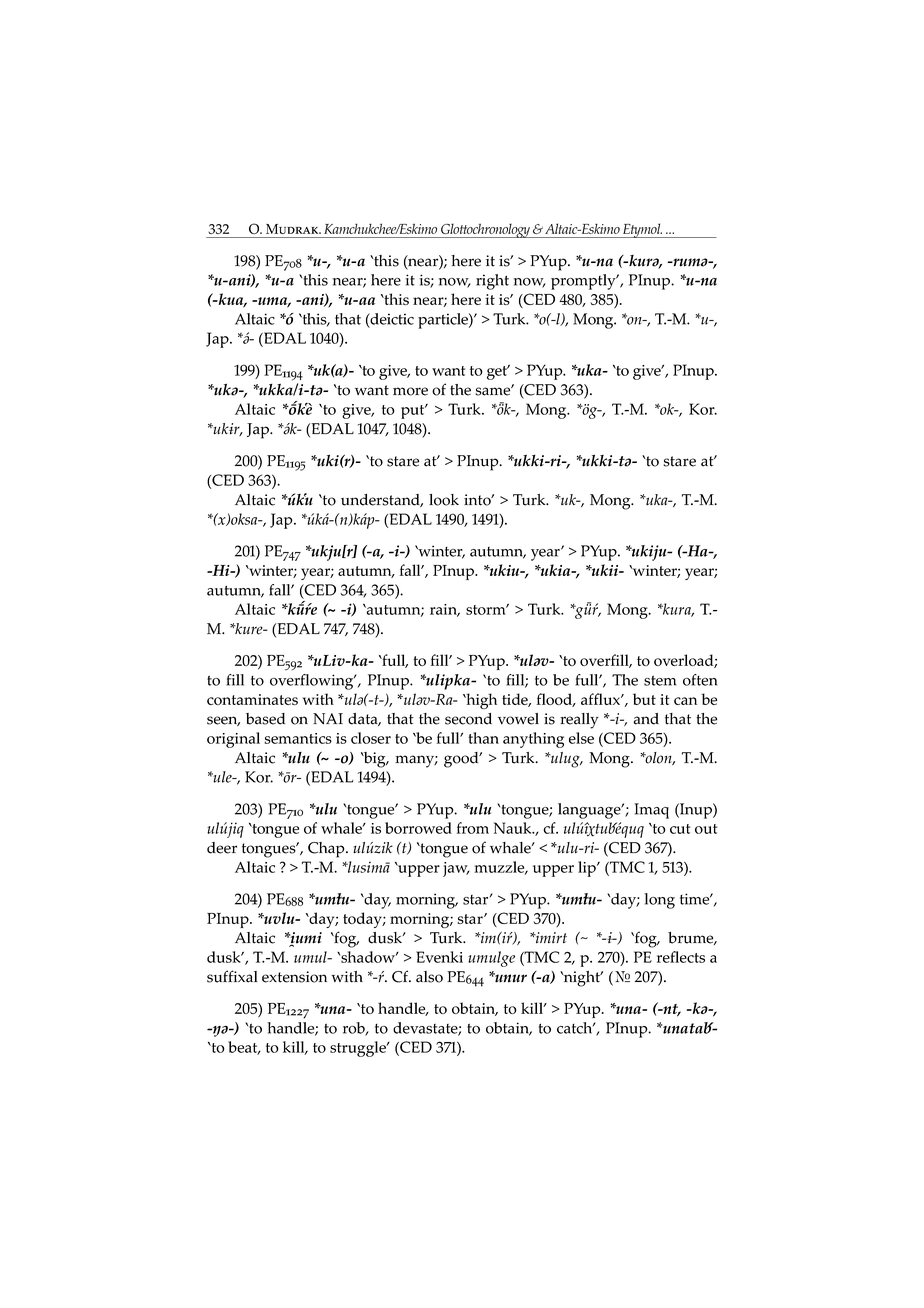  I want to click on right, so click(492, 282).
